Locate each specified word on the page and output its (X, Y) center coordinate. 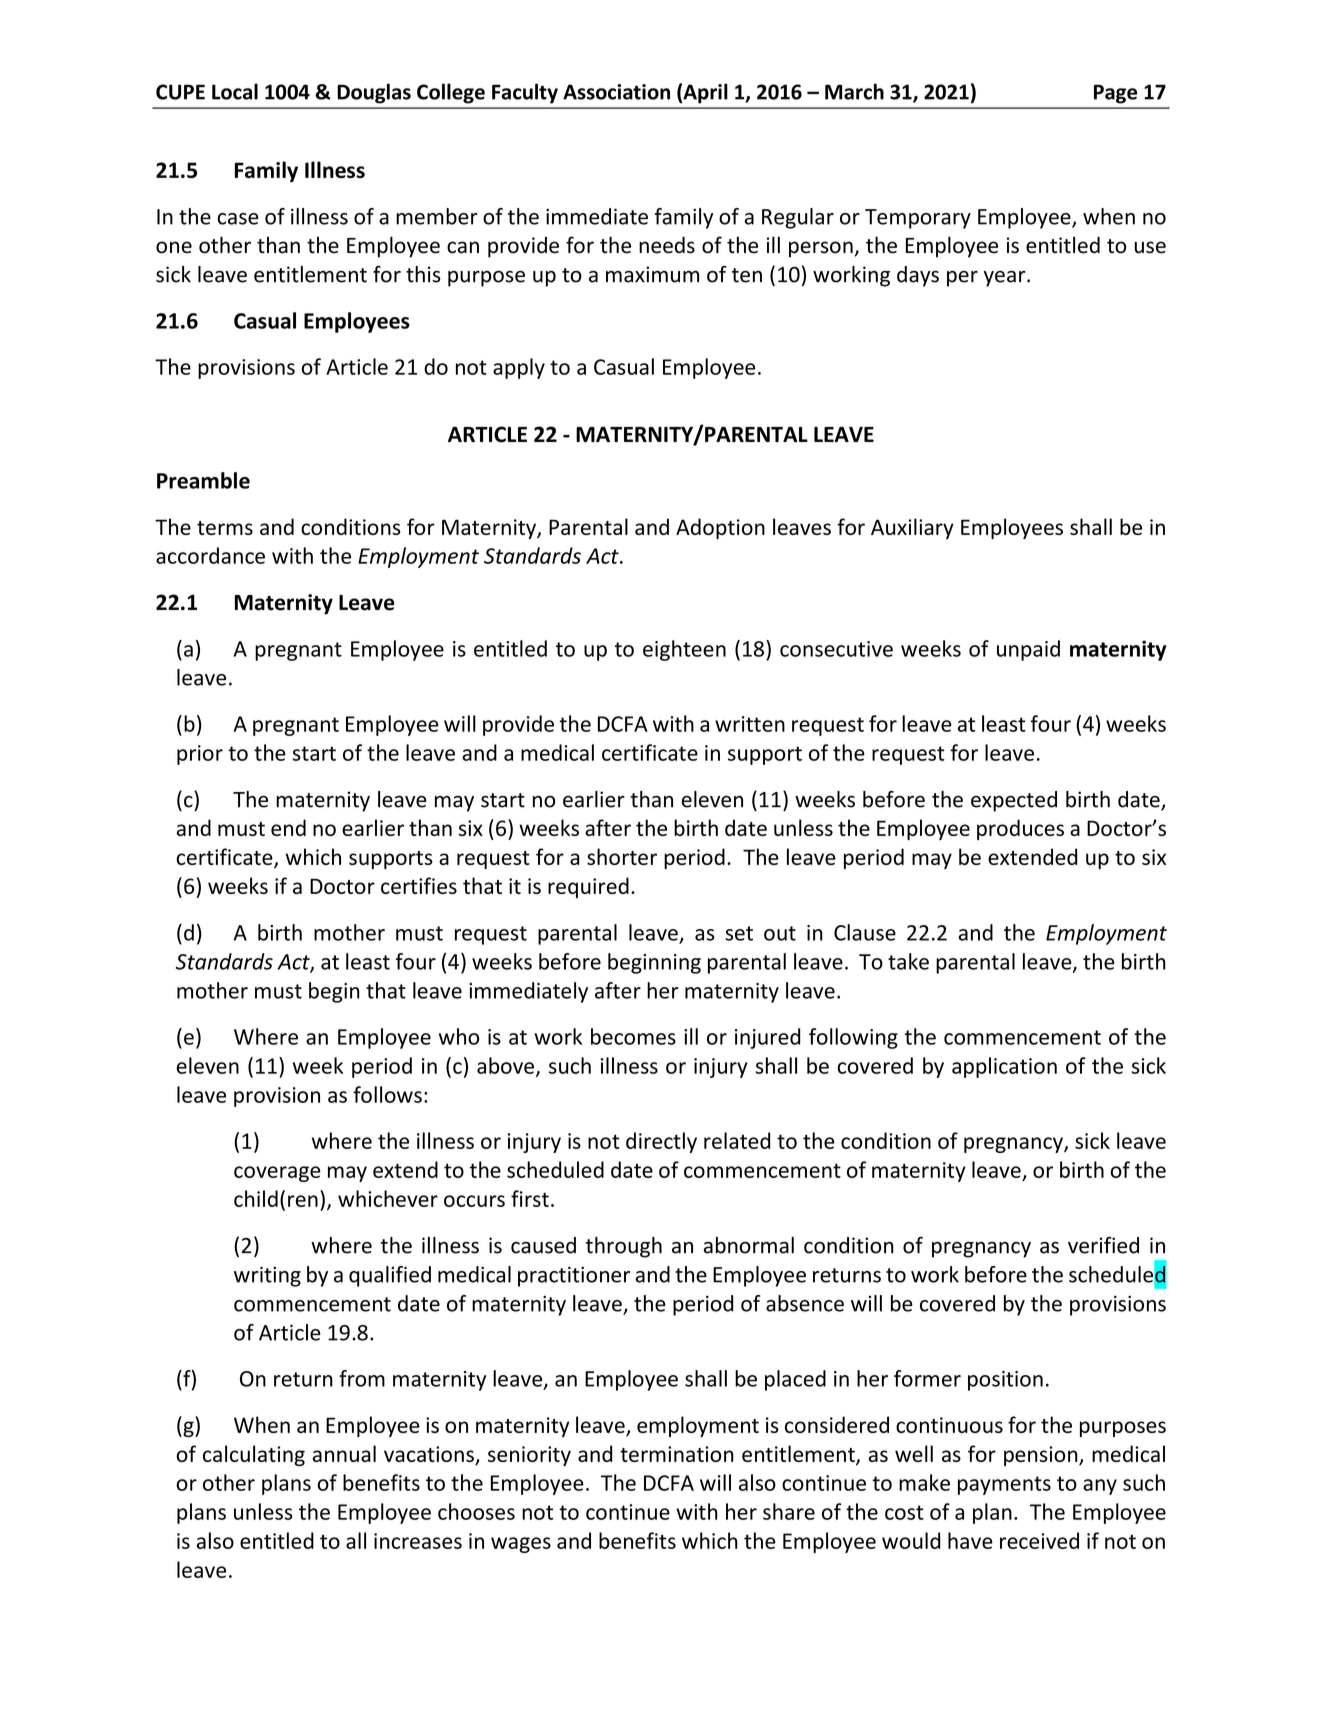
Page (1115, 94)
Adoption (720, 528)
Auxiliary (912, 528)
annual (344, 1453)
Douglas (374, 93)
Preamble (203, 480)
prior (200, 755)
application (1004, 1067)
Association (616, 92)
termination (677, 1454)
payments (1004, 1485)
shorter (622, 856)
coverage (277, 1174)
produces (1020, 829)
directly (661, 1142)
